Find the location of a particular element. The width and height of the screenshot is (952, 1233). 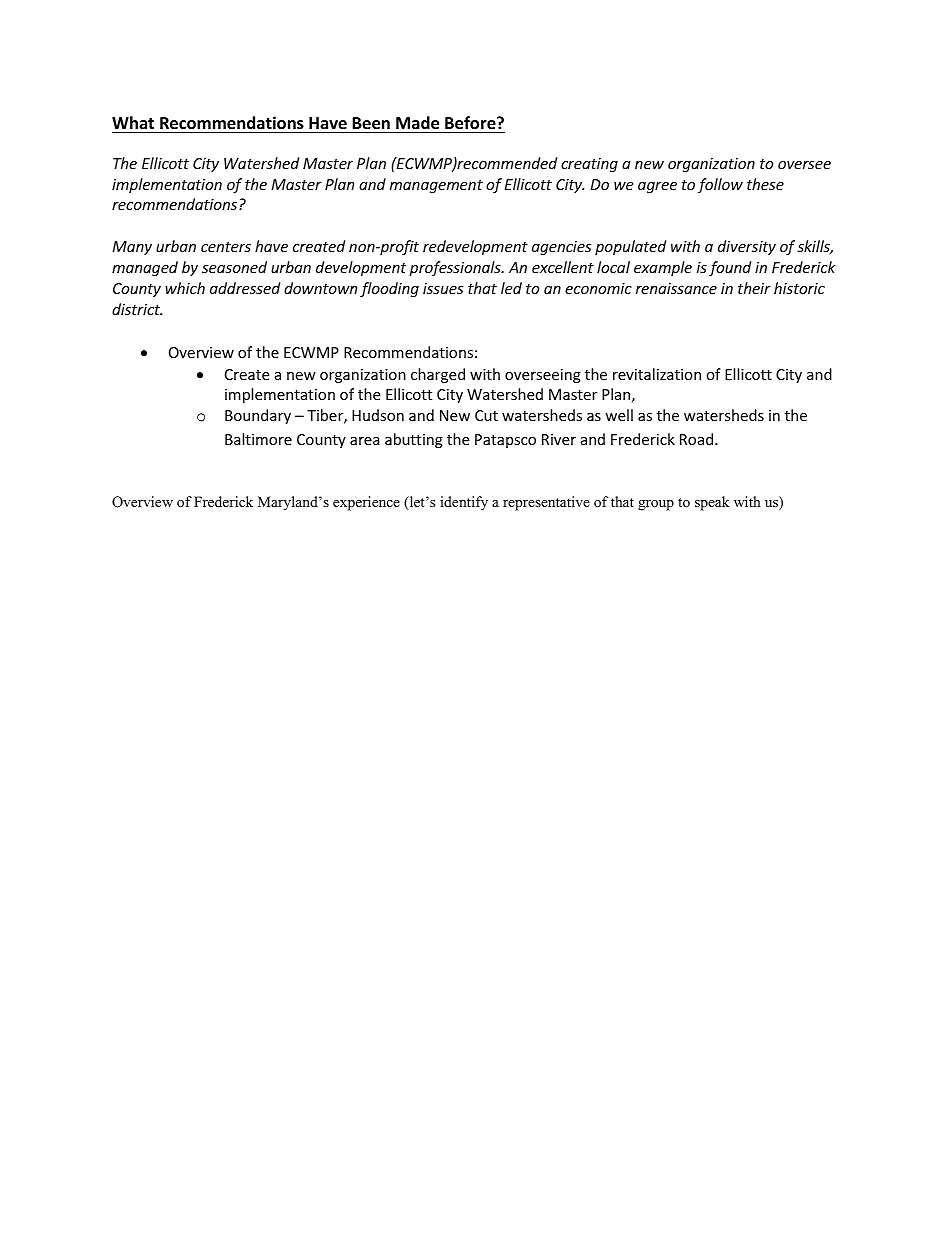

issues is located at coordinates (443, 288).
